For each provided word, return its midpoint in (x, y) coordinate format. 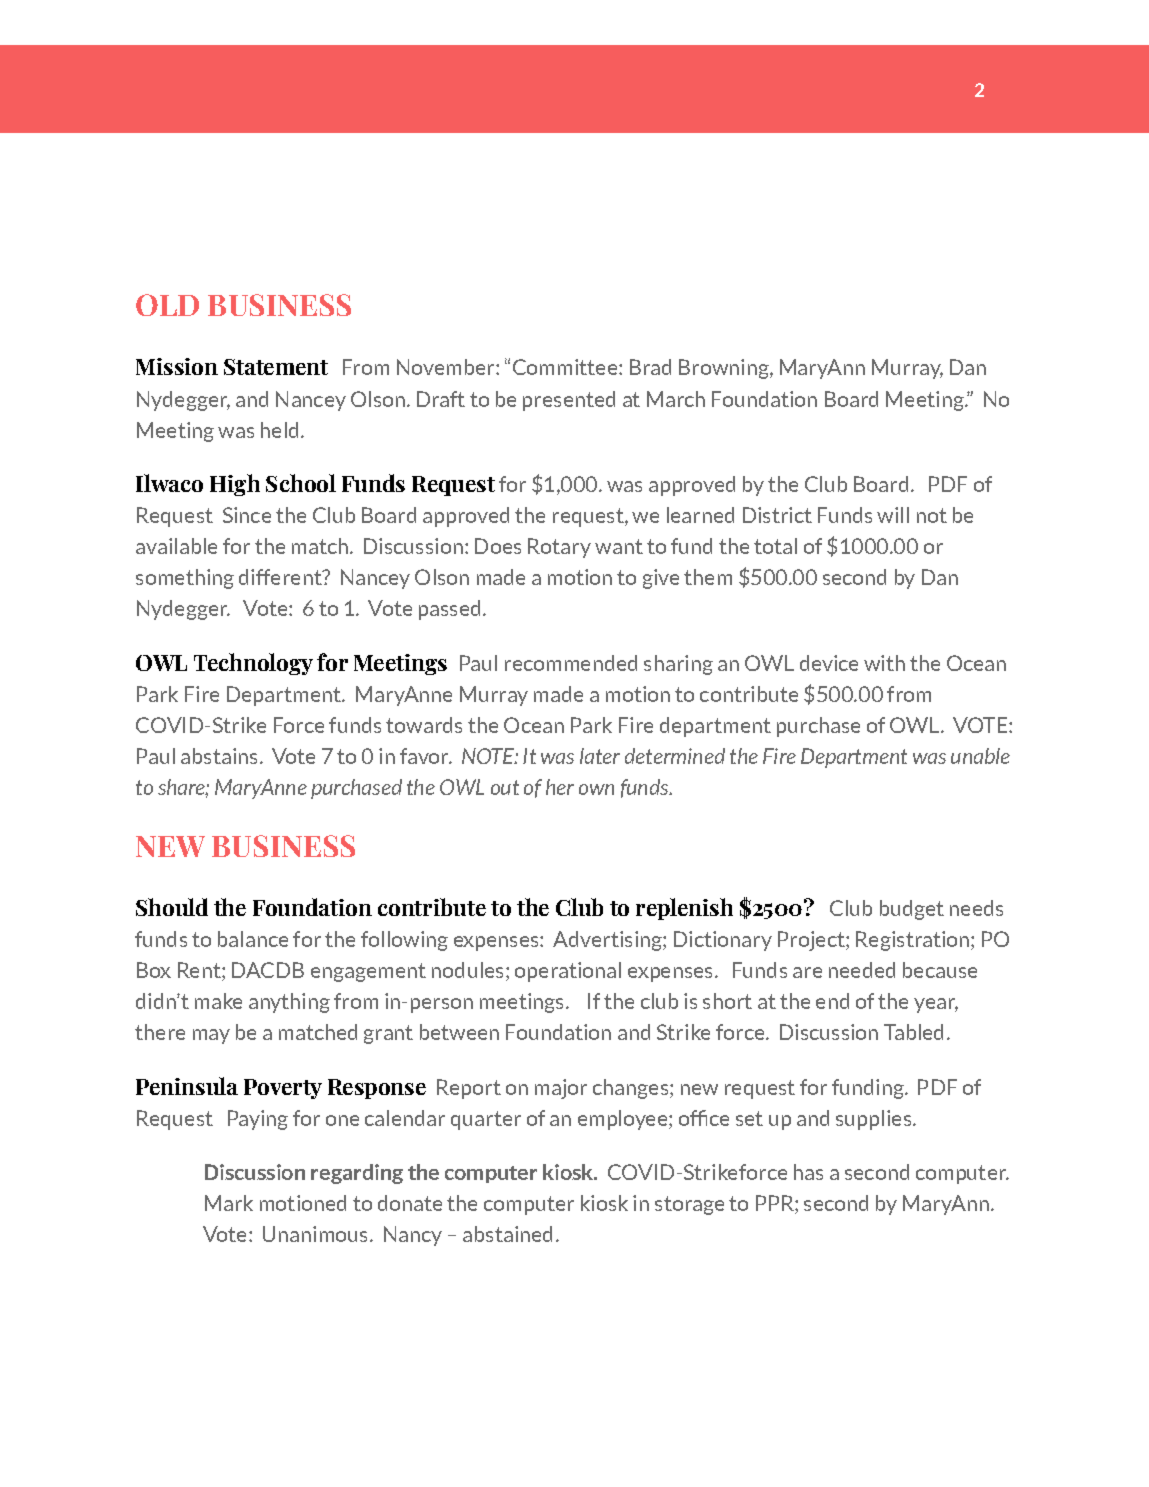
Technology (253, 664)
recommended (571, 663)
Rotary (559, 548)
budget (912, 910)
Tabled (913, 1032)
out (505, 787)
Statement (276, 367)
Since (247, 515)
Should (172, 907)
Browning (725, 369)
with (884, 663)
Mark (229, 1203)
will (893, 515)
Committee (566, 367)
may (211, 1036)
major (561, 1089)
